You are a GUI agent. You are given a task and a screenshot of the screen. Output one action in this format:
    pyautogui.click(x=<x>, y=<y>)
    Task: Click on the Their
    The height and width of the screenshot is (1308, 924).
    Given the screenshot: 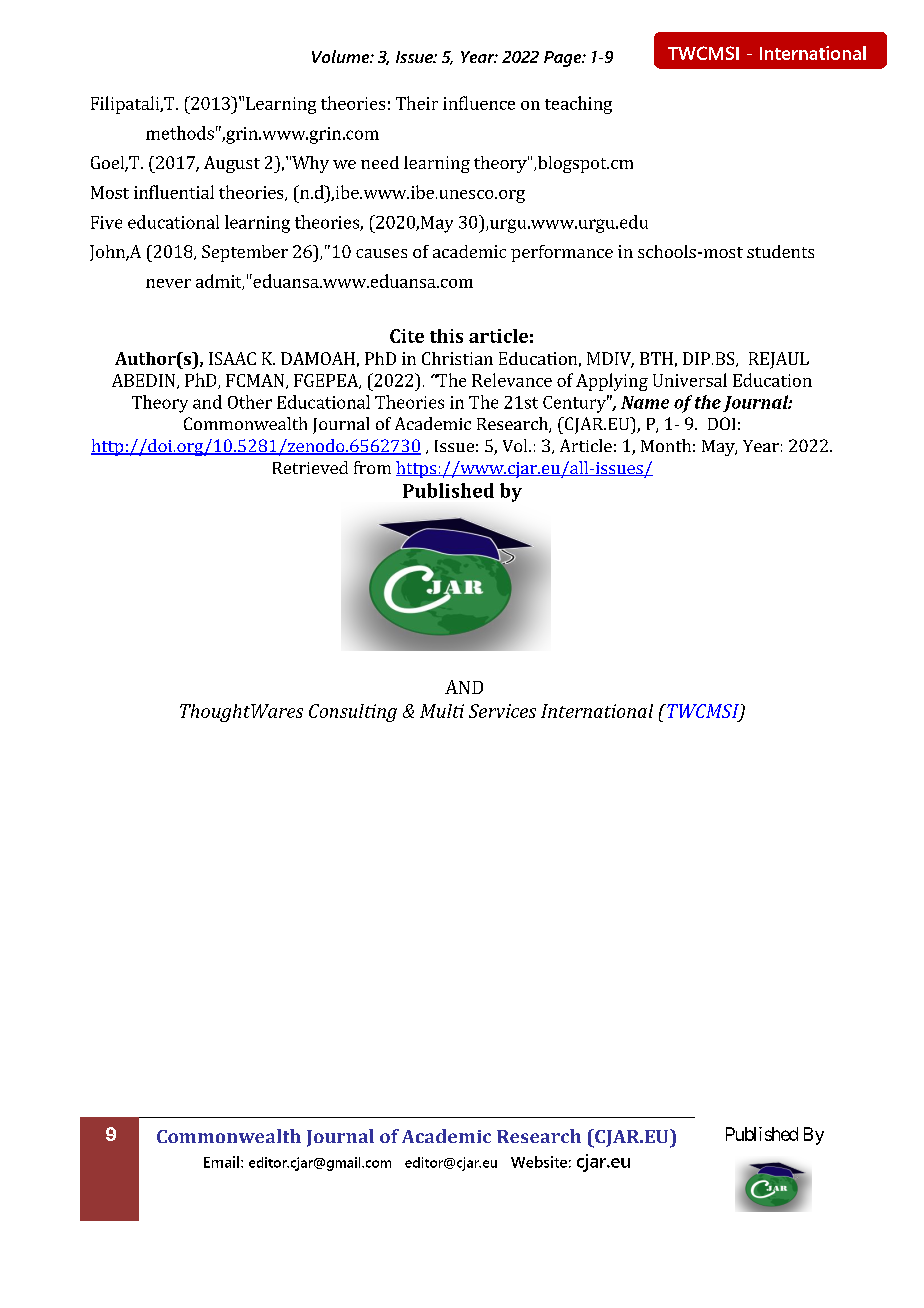 What is the action you would take?
    pyautogui.click(x=417, y=103)
